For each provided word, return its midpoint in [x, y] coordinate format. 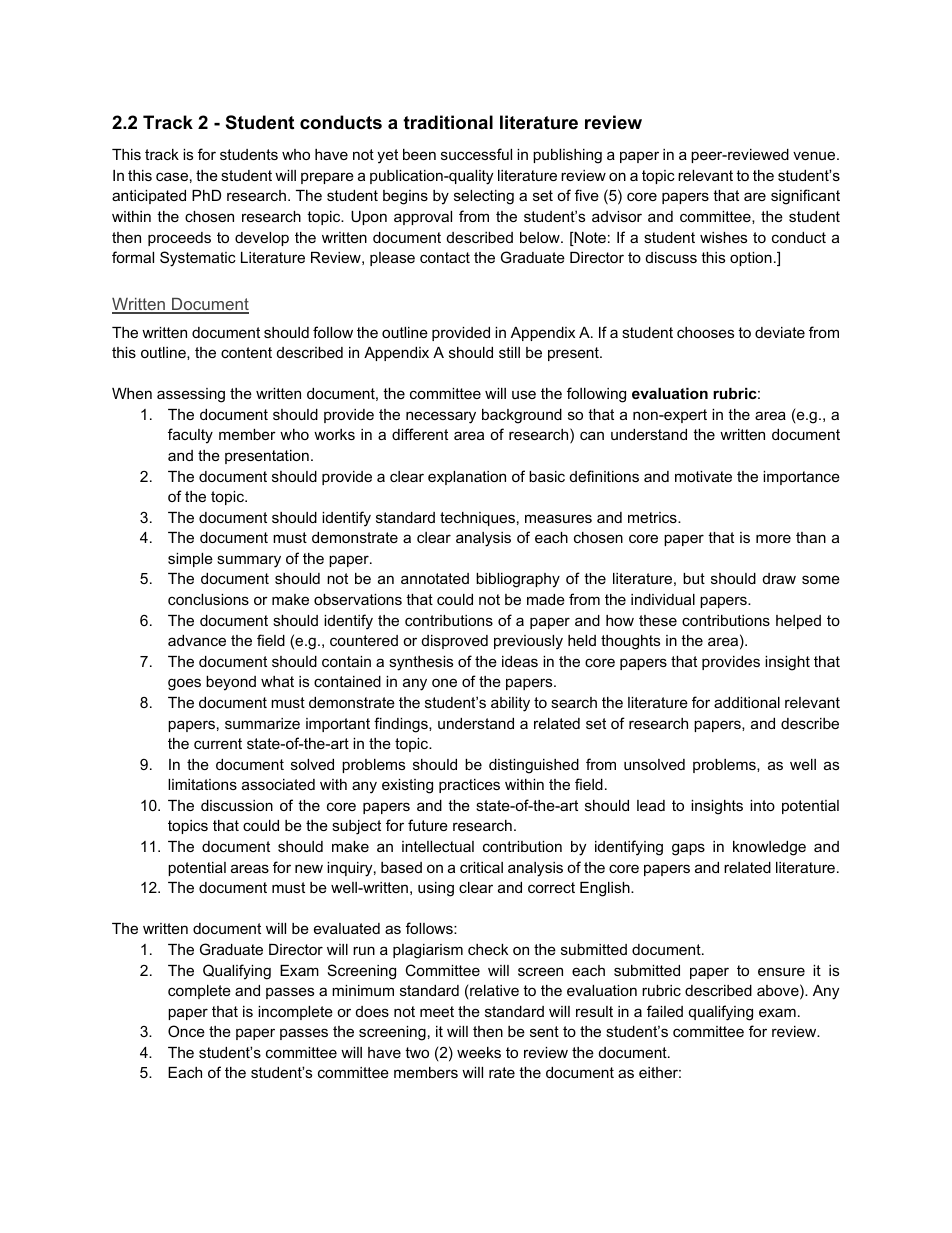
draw [779, 578]
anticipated [149, 197]
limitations [202, 784]
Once [186, 1031]
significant [805, 197]
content [246, 352]
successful [476, 154]
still [509, 352]
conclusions [208, 599]
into [762, 805]
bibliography [518, 580]
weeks [479, 1052]
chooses [705, 332]
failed [665, 1011]
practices [469, 786]
